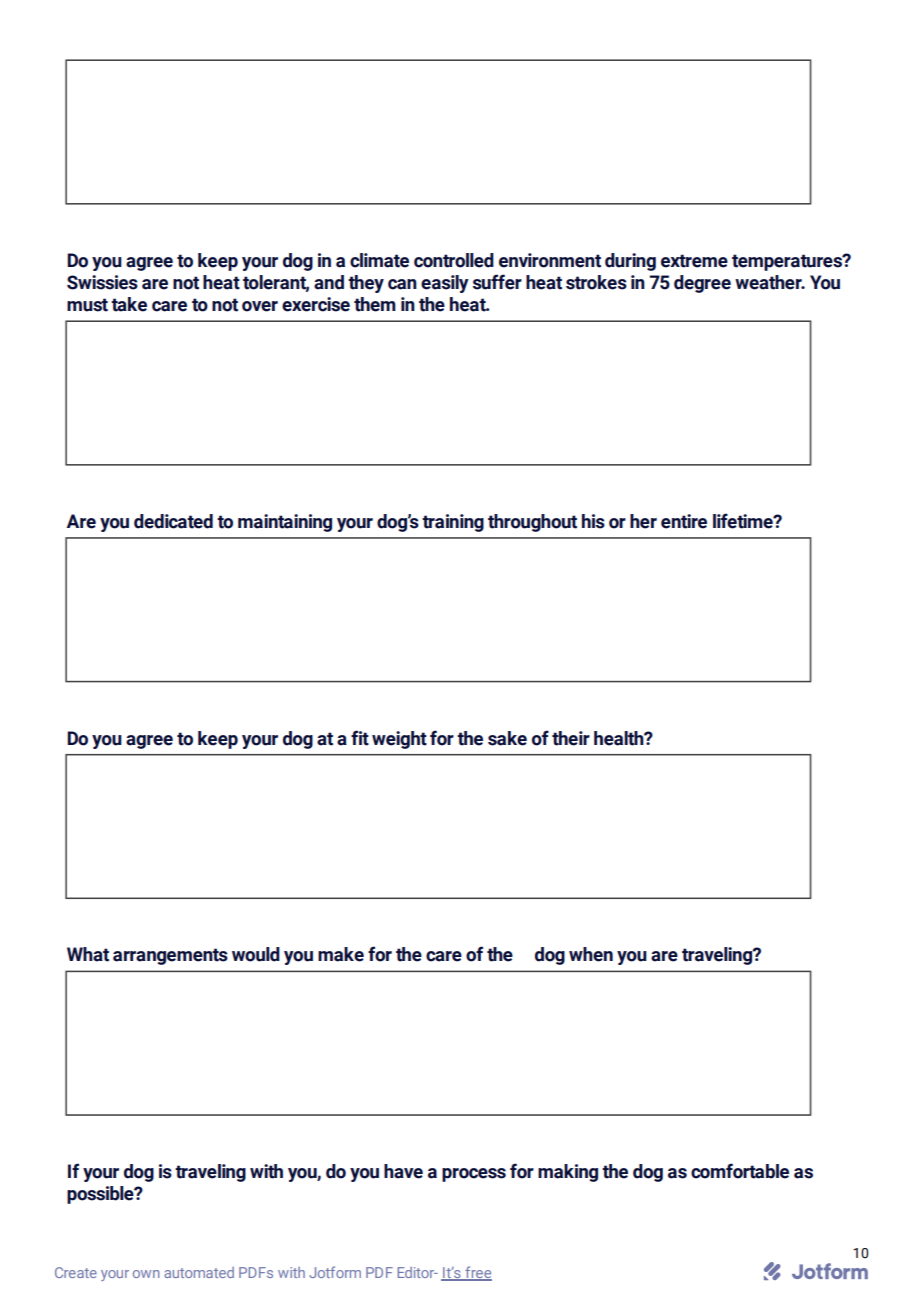 The width and height of the screenshot is (924, 1308). Describe the element at coordinates (453, 523) in the screenshot. I see `training` at that location.
